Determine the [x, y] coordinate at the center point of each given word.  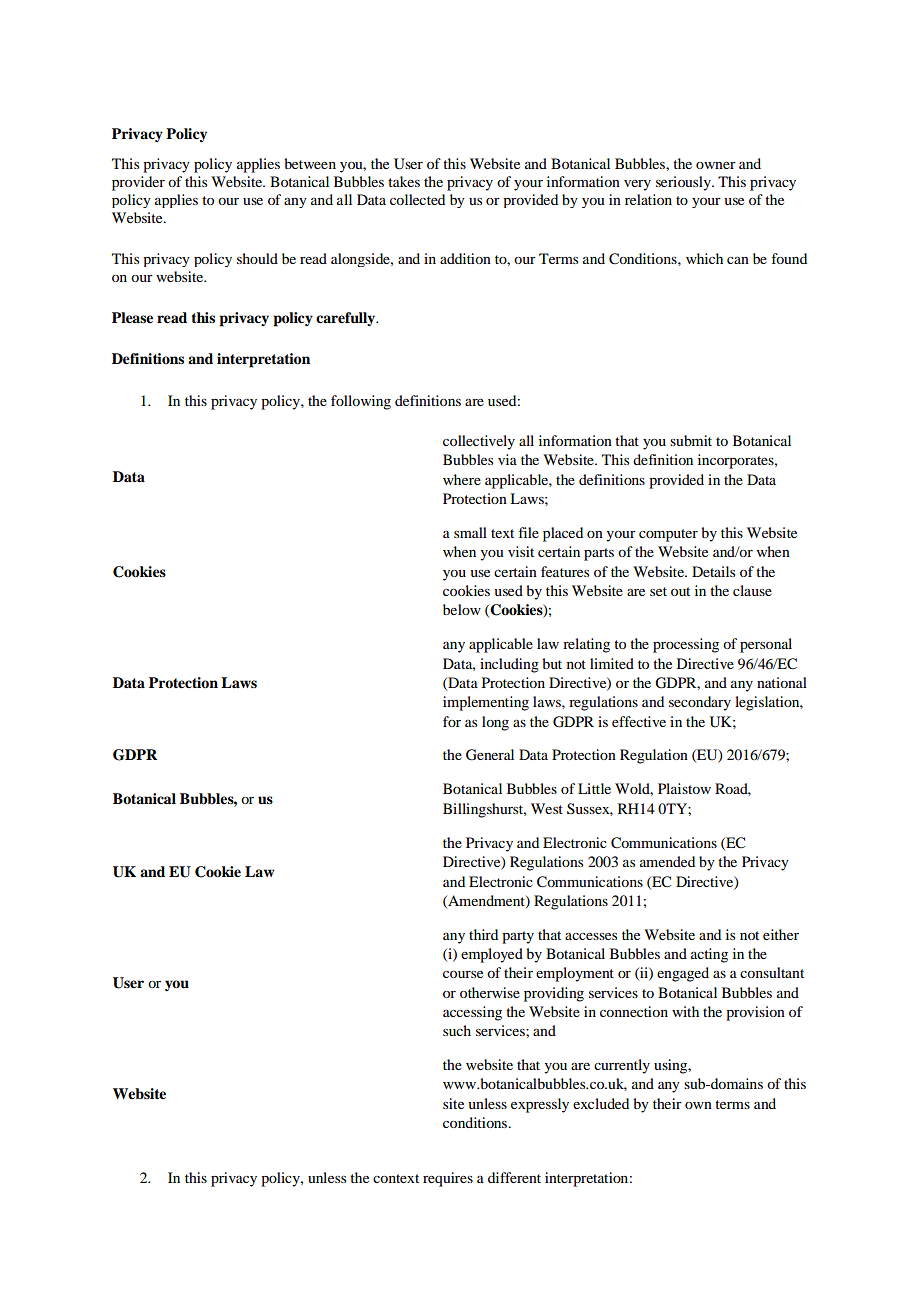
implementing [486, 703]
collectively [479, 442]
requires [448, 1179]
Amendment [486, 901]
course [463, 974]
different [514, 1177]
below [462, 609]
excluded [601, 1103]
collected [417, 199]
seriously [684, 183]
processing [686, 645]
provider [138, 183]
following [361, 402]
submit [691, 440]
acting [709, 955]
